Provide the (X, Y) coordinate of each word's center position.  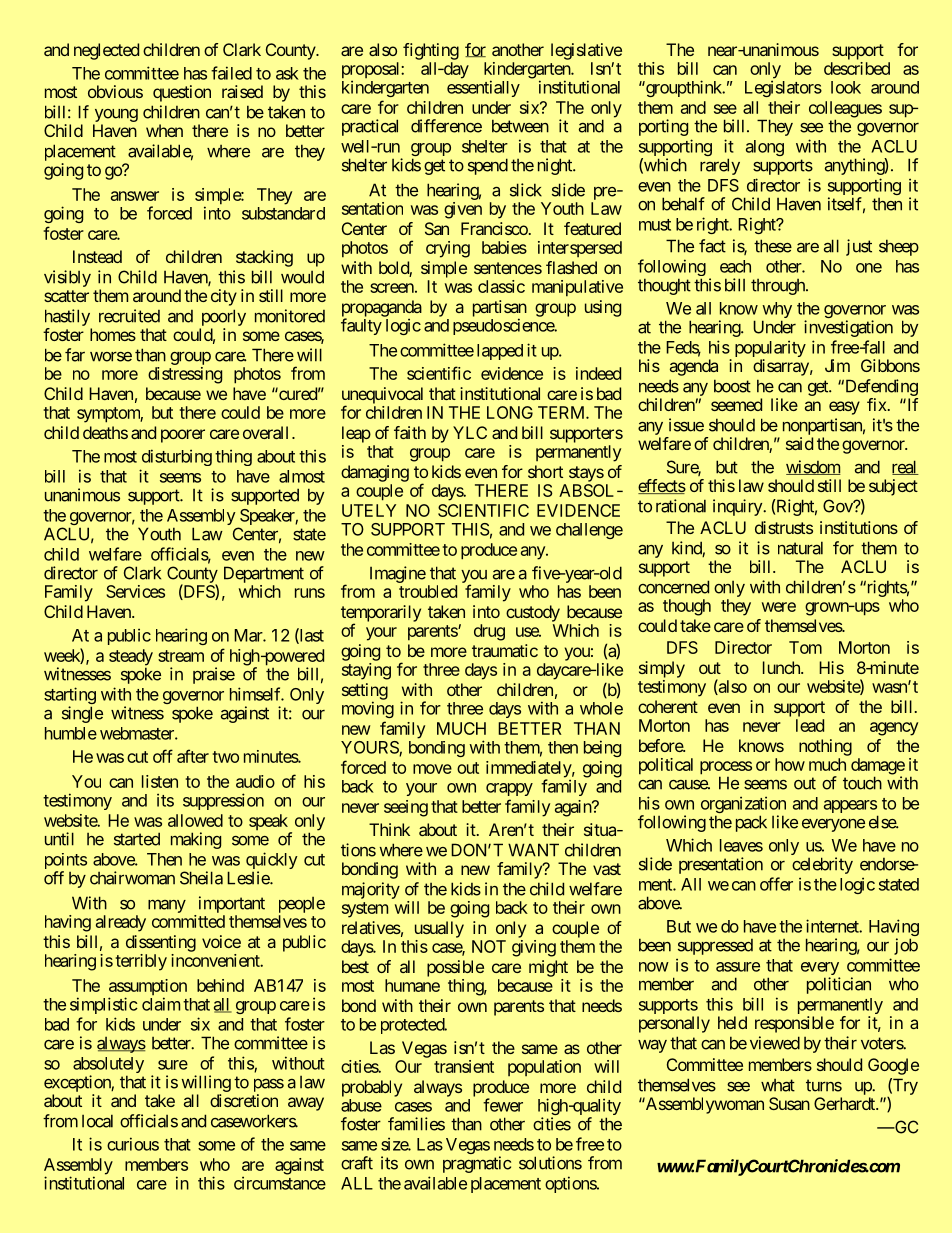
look (846, 87)
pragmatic (477, 1164)
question (182, 93)
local (97, 1121)
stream (181, 656)
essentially (483, 88)
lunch (782, 667)
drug (489, 632)
